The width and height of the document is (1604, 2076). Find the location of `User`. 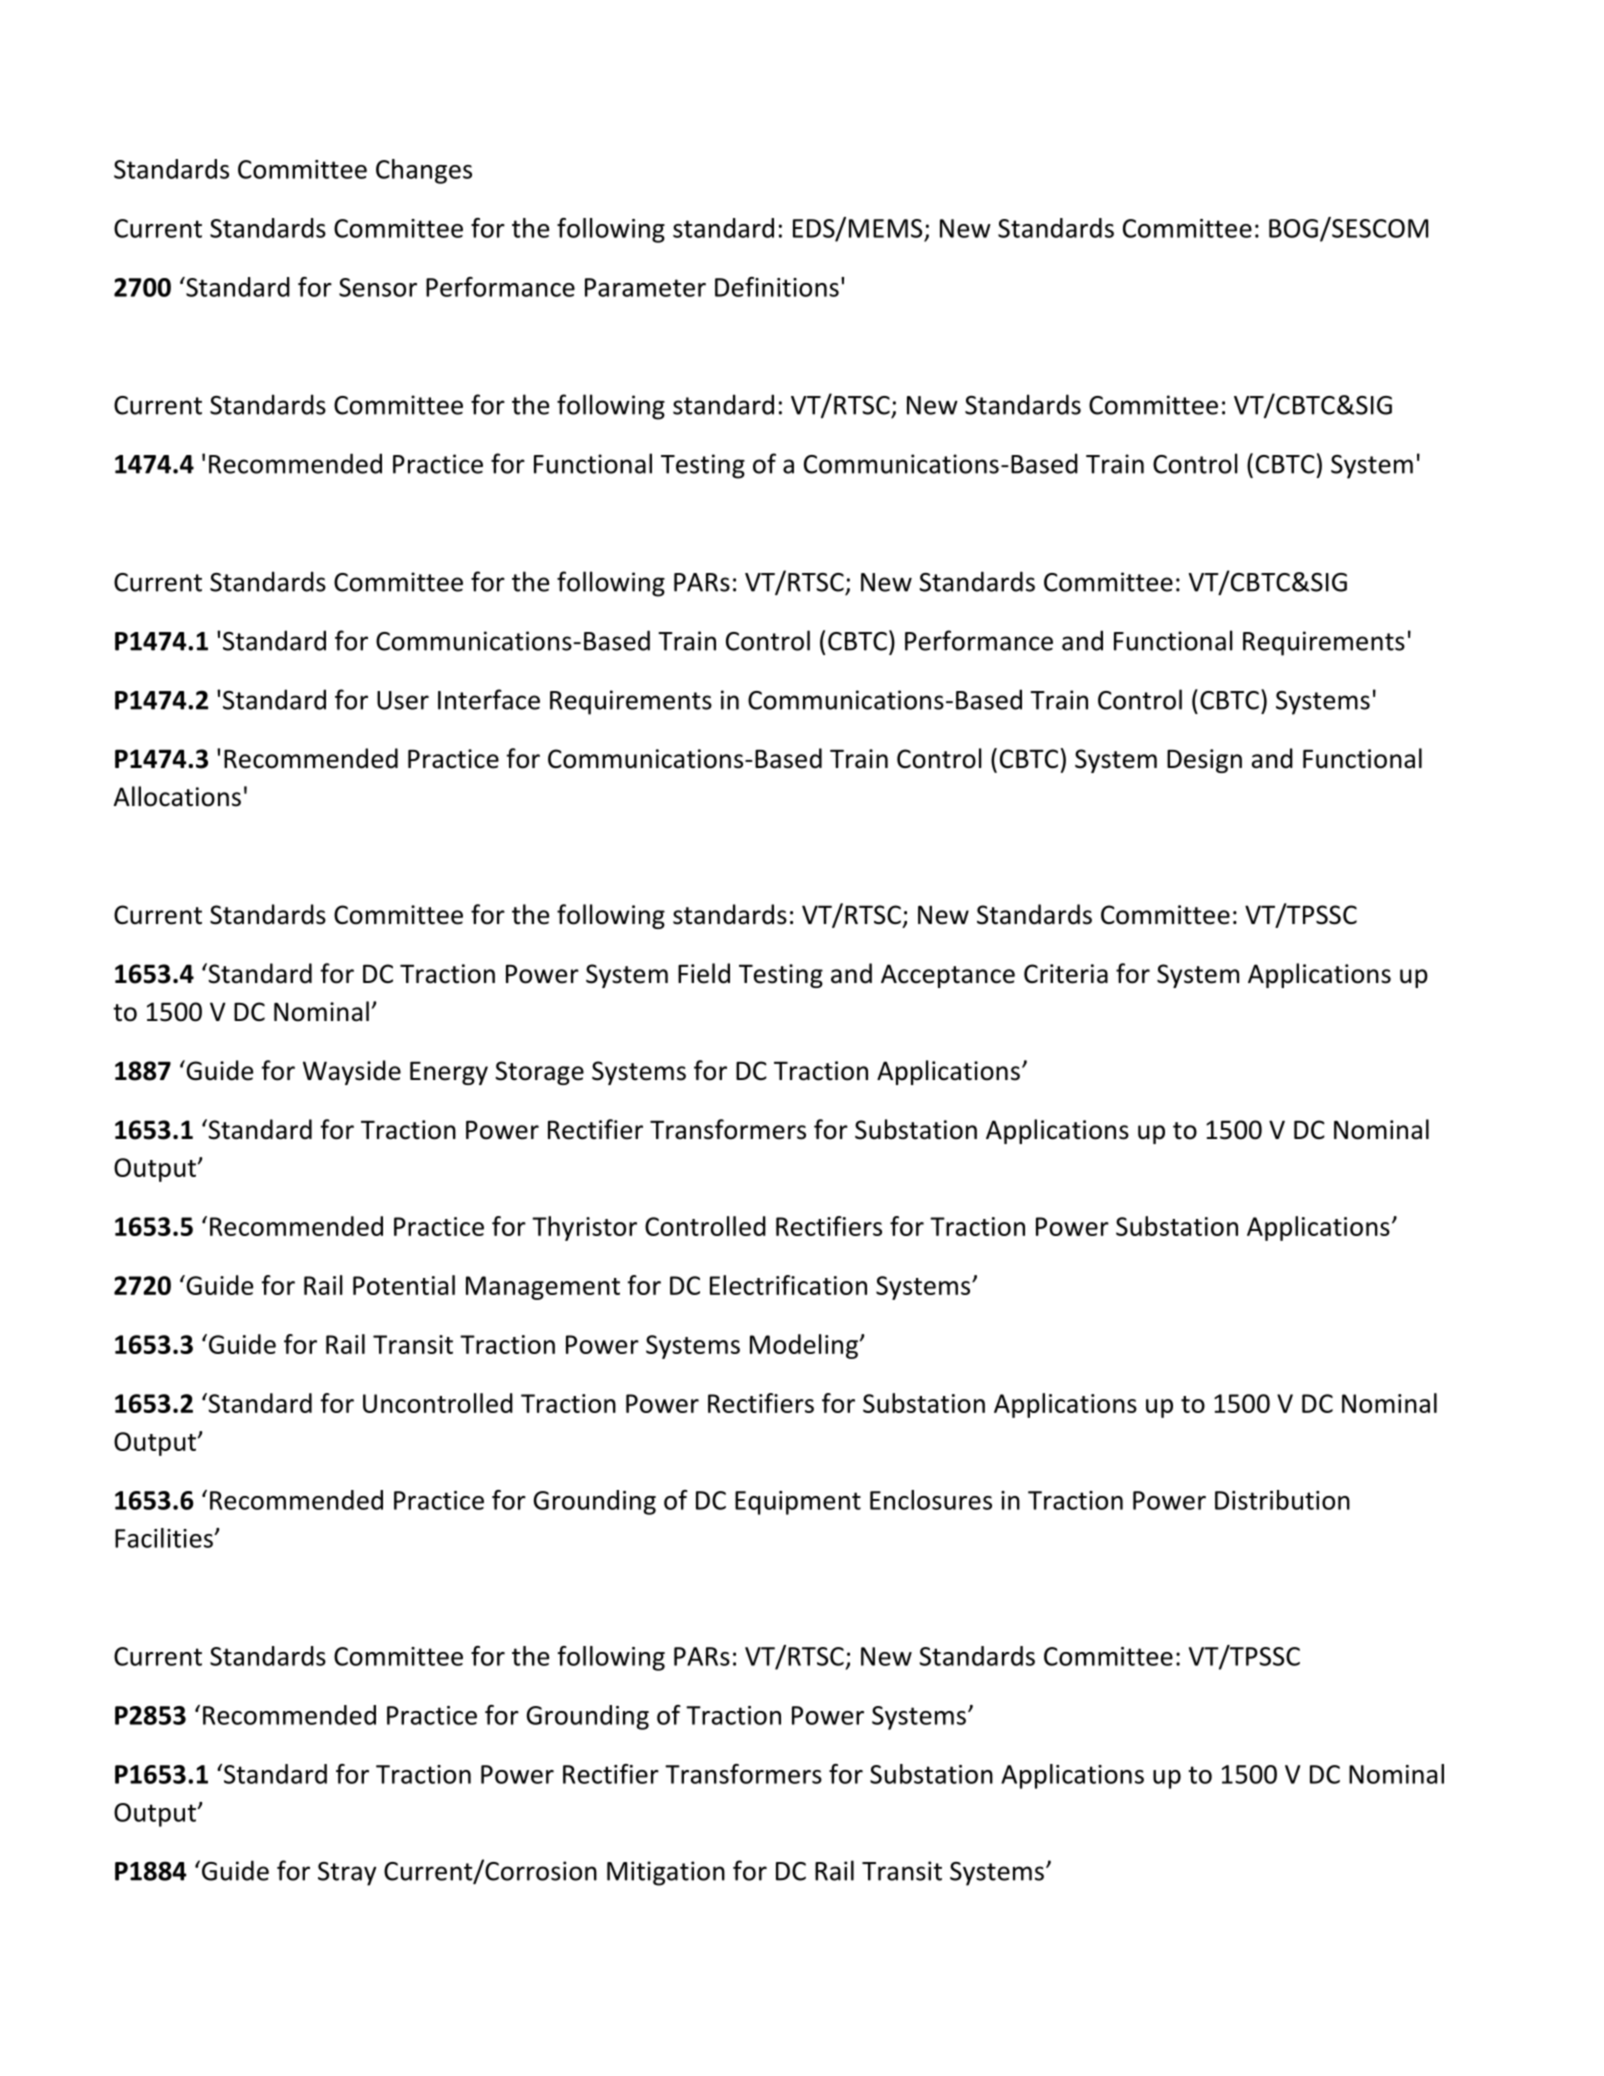

User is located at coordinates (403, 700).
